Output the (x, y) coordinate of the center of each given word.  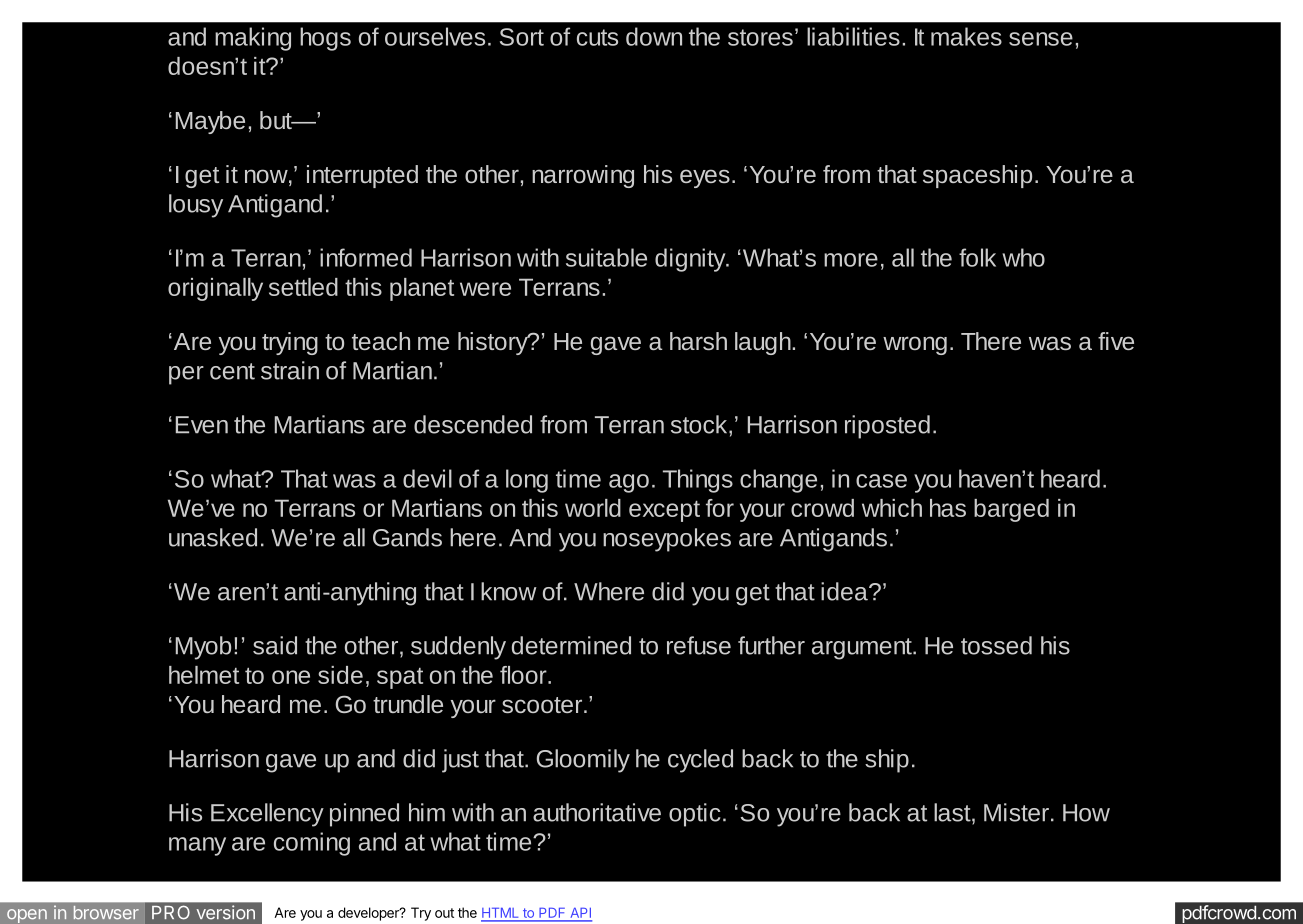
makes (966, 36)
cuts (597, 37)
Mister (1016, 812)
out (444, 913)
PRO (171, 912)
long (527, 481)
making (253, 39)
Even (202, 425)
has (948, 508)
